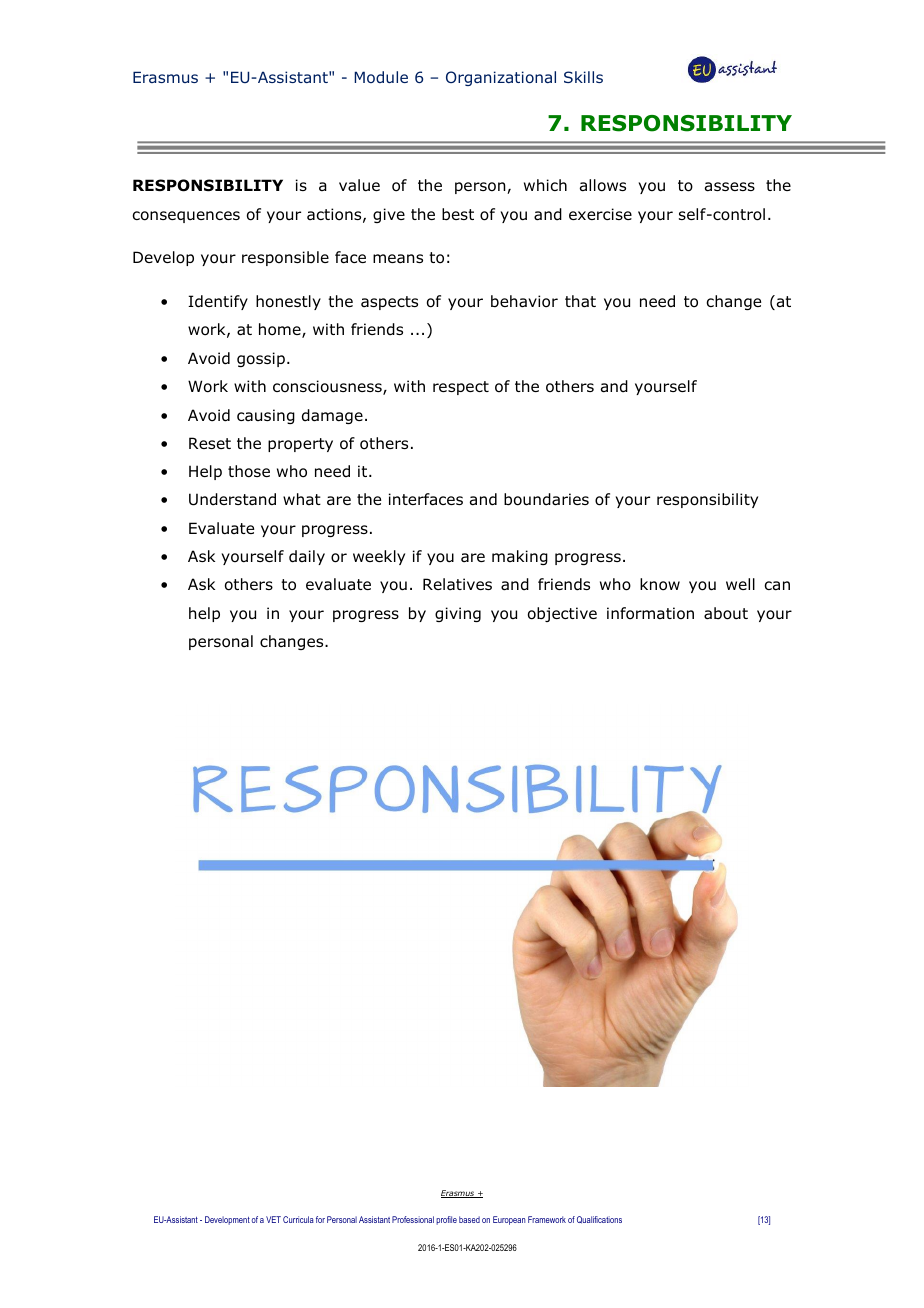  What do you see at coordinates (273, 1219) in the image?
I see `VET` at bounding box center [273, 1219].
